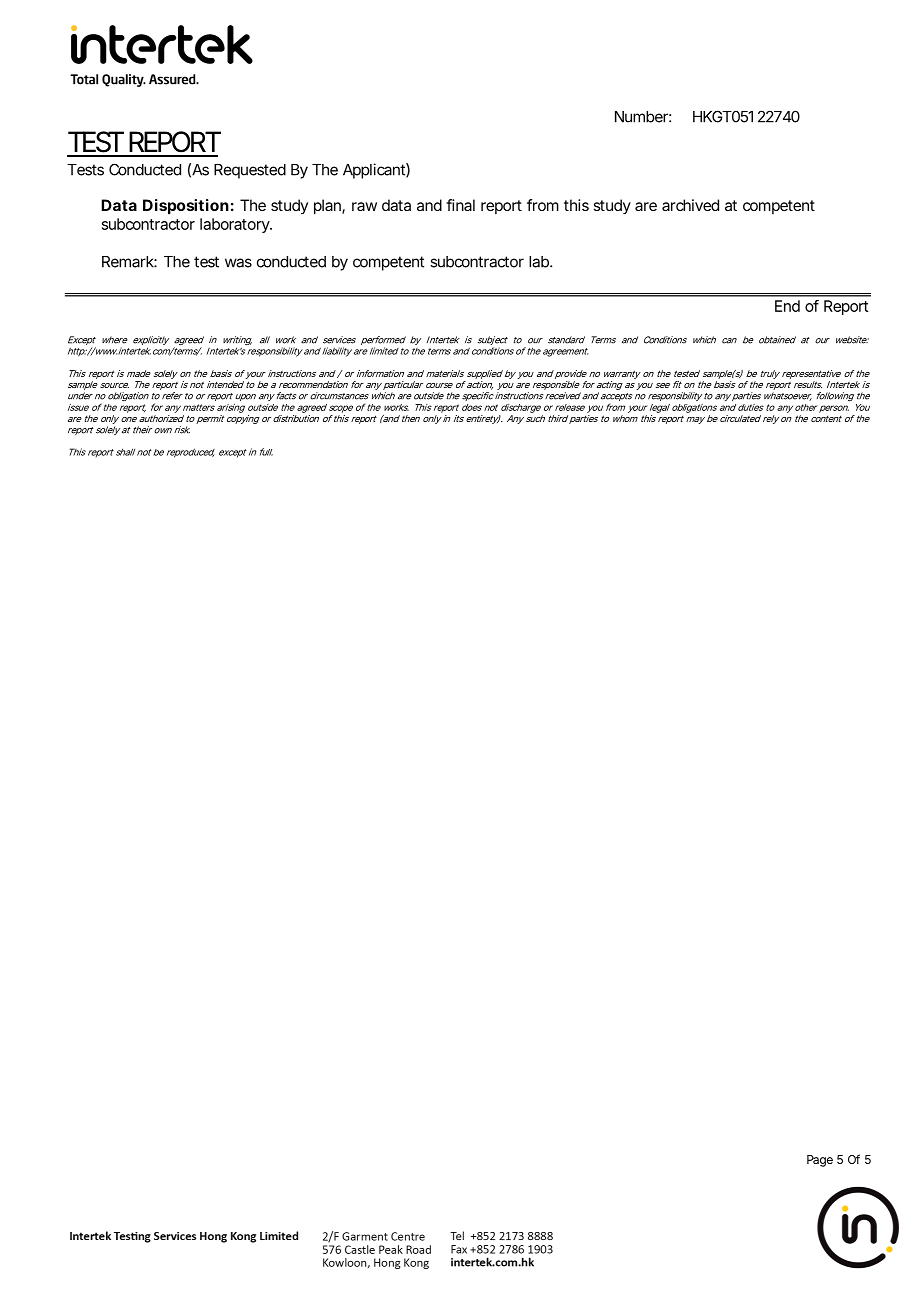 The height and width of the screenshot is (1308, 924). Describe the element at coordinates (690, 205) in the screenshot. I see `archived` at that location.
